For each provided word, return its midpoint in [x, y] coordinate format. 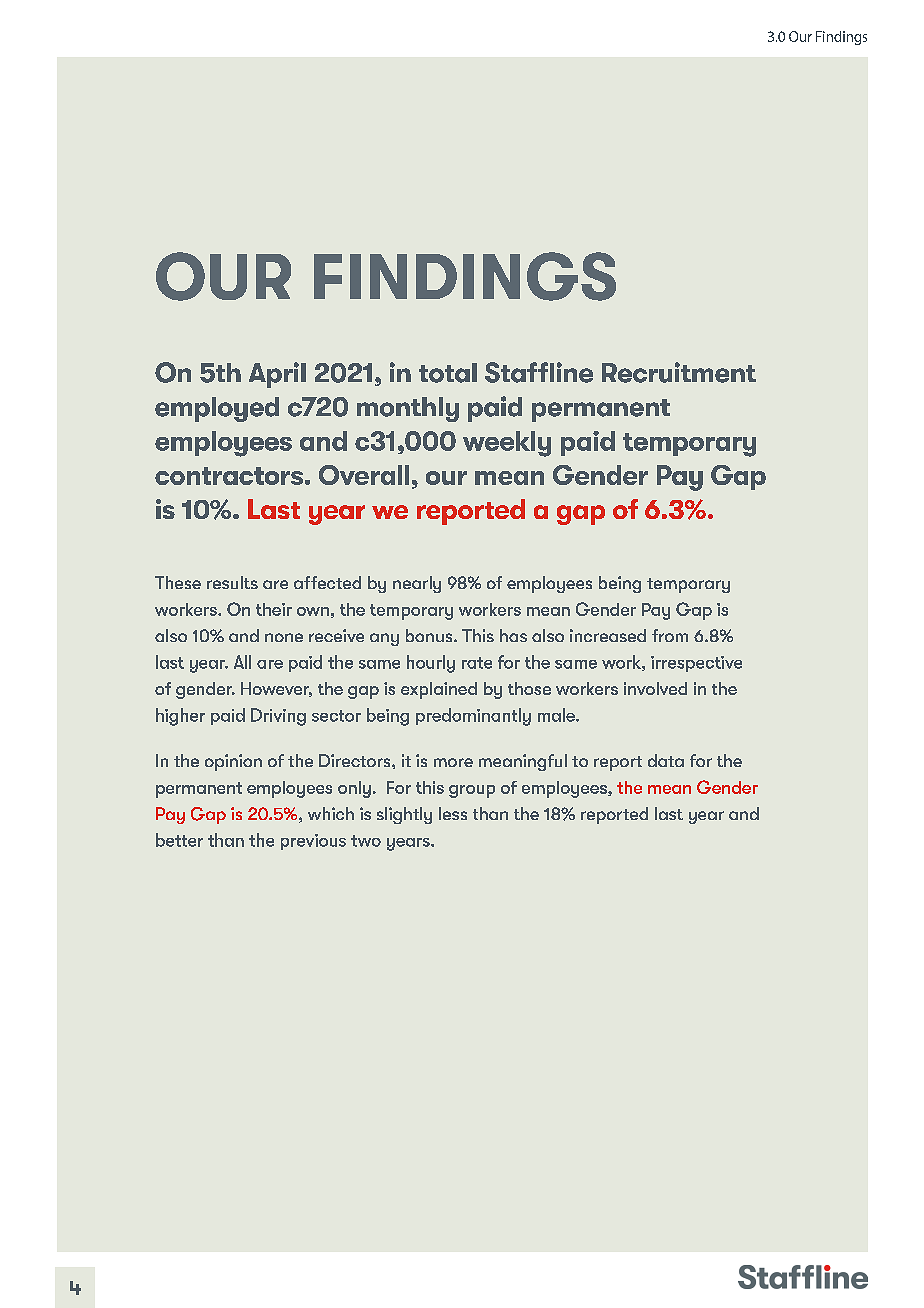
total [448, 373]
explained [439, 690]
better [179, 840]
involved [655, 688]
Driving [278, 717]
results [232, 582]
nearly [417, 584]
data [666, 760]
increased [608, 635]
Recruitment [679, 372]
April [277, 375]
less [453, 813]
